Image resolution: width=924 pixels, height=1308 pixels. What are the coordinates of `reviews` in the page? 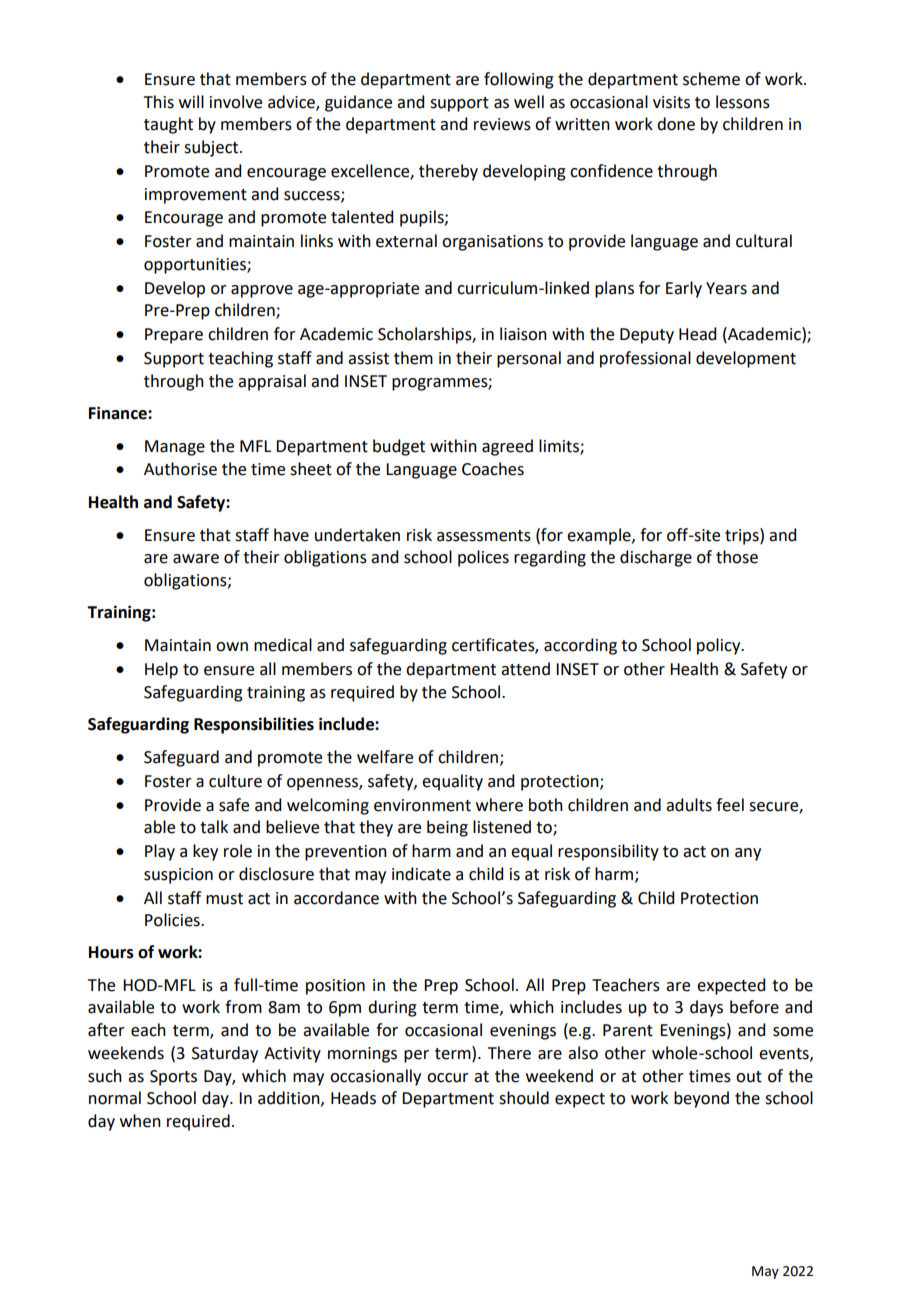 It's located at (502, 124).
